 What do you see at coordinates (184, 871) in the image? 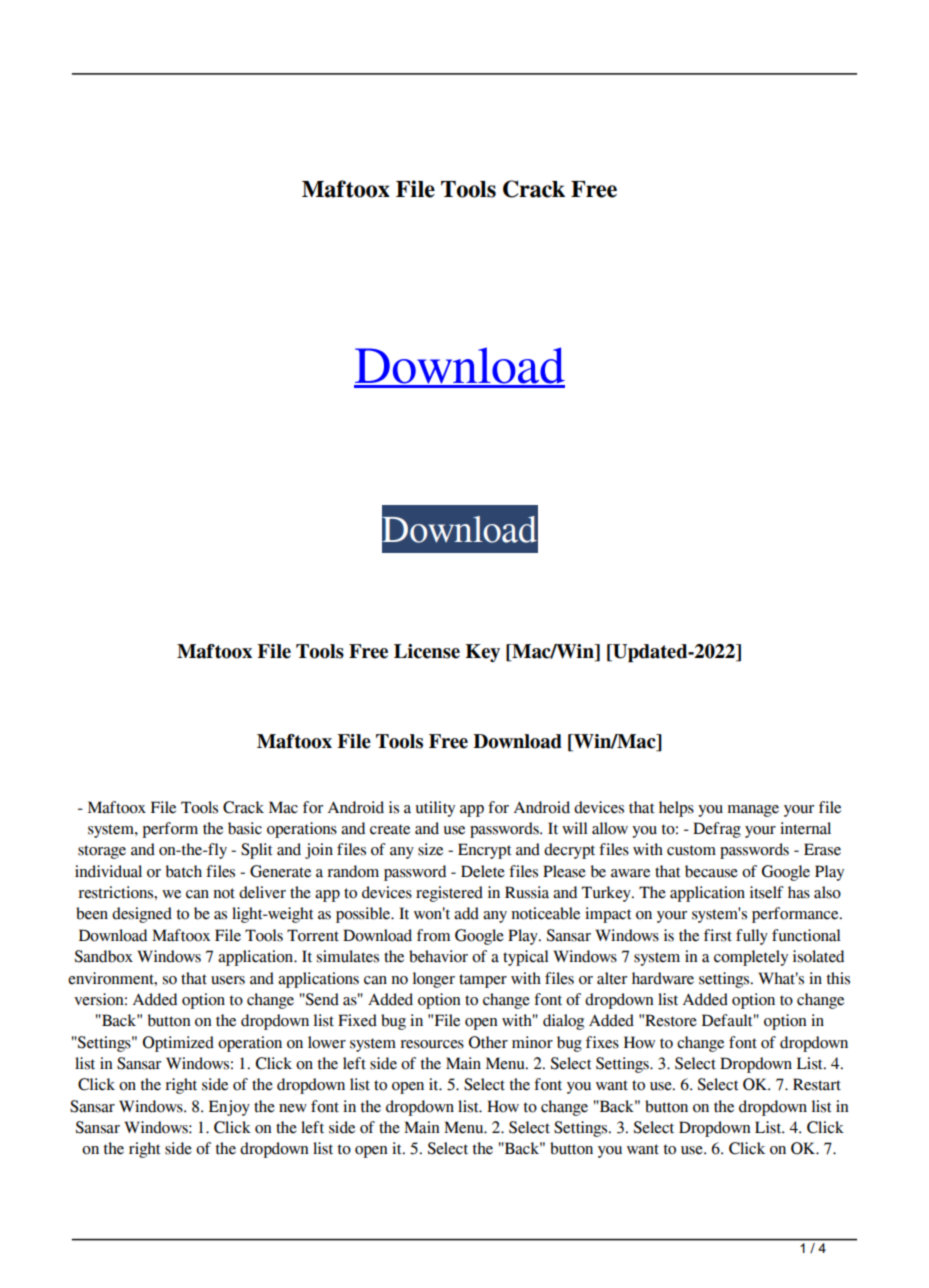
I see `batch` at bounding box center [184, 871].
